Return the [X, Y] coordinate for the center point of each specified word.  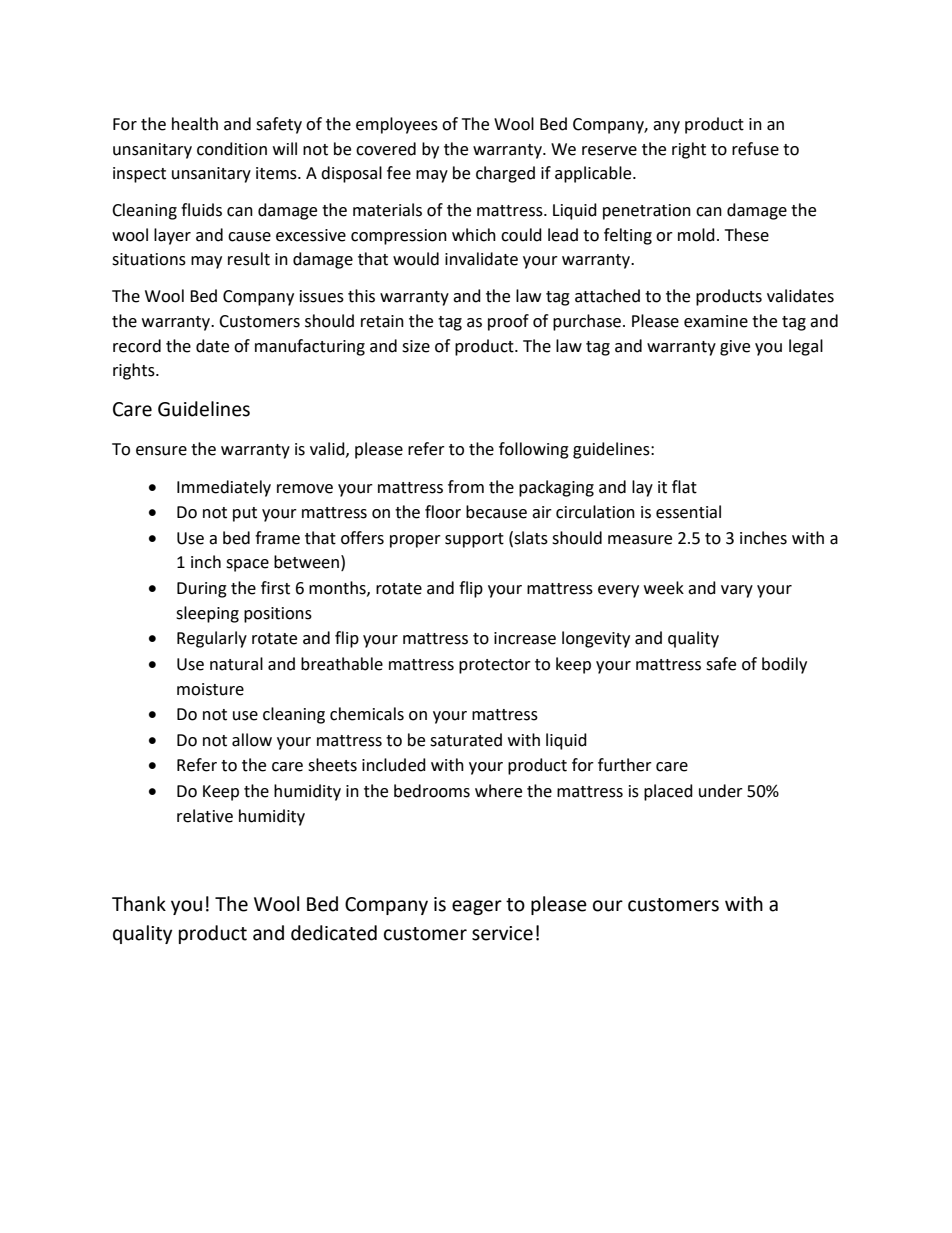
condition [232, 149]
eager [477, 907]
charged [505, 174]
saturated [466, 740]
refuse [755, 149]
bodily [784, 665]
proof [508, 322]
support [474, 540]
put [245, 514]
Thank [139, 904]
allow [252, 740]
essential [688, 512]
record [137, 346]
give [735, 348]
